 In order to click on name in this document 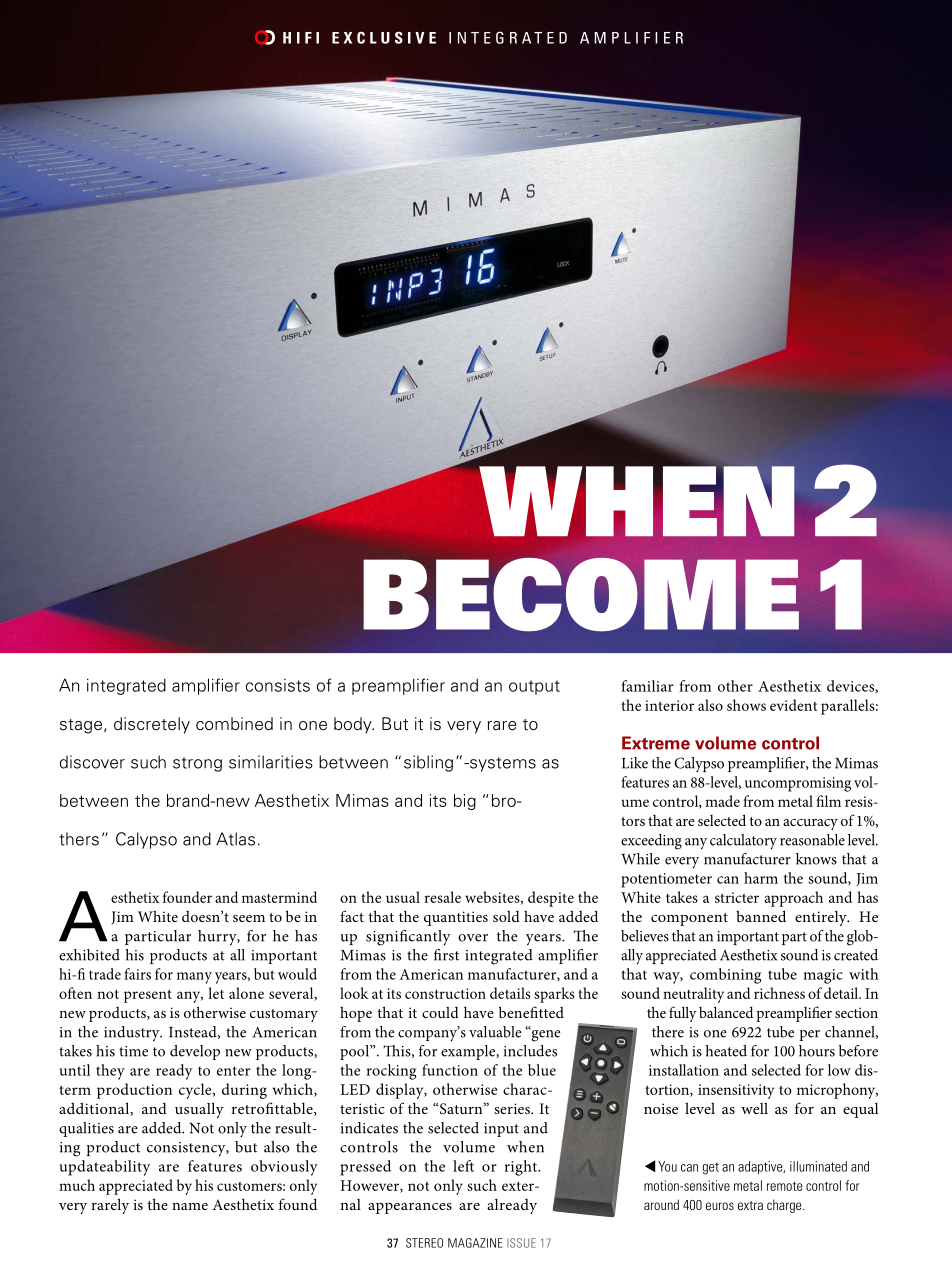, I will do `click(190, 1206)`.
